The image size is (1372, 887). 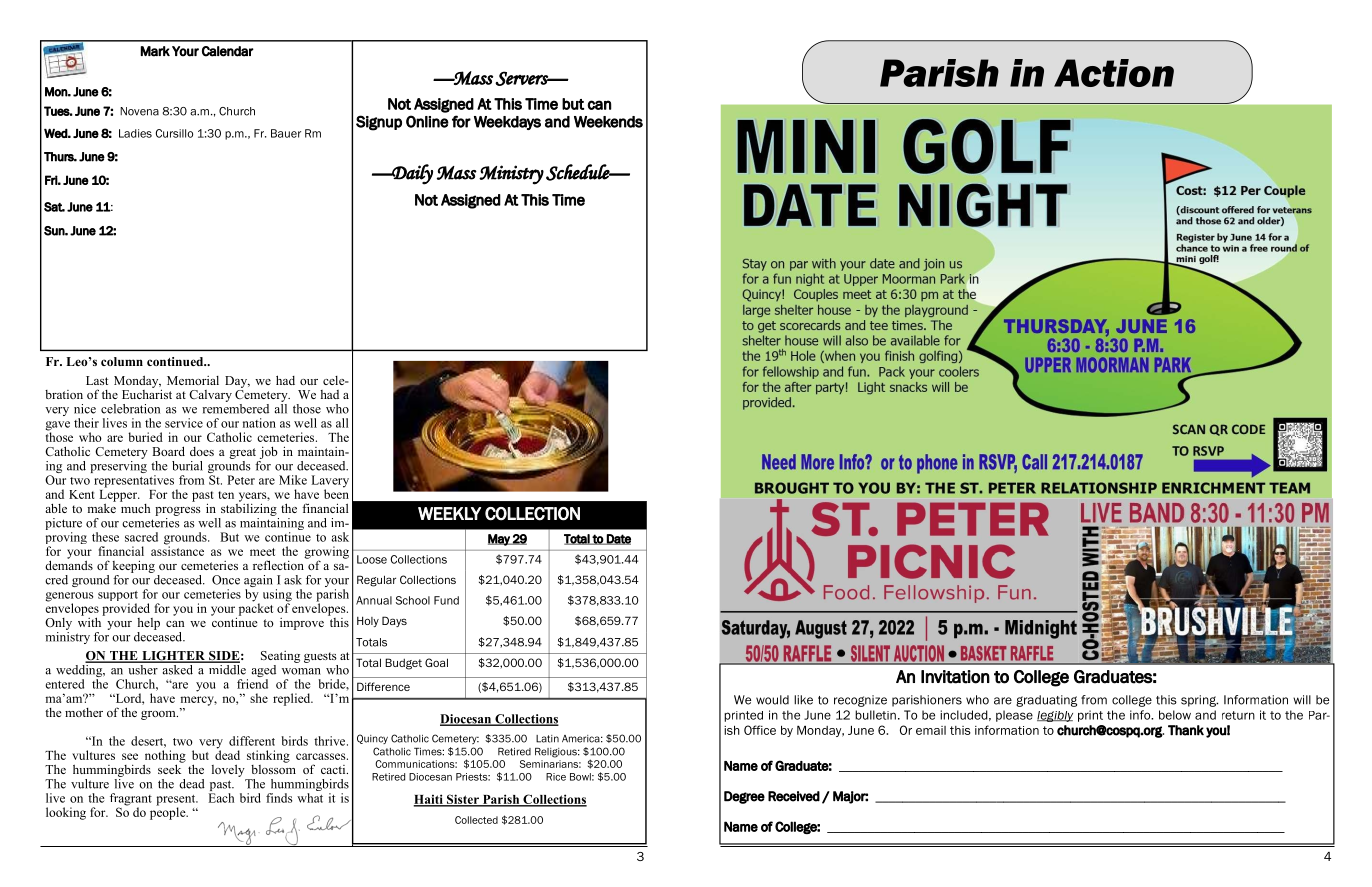 I want to click on Mark, so click(x=155, y=51).
